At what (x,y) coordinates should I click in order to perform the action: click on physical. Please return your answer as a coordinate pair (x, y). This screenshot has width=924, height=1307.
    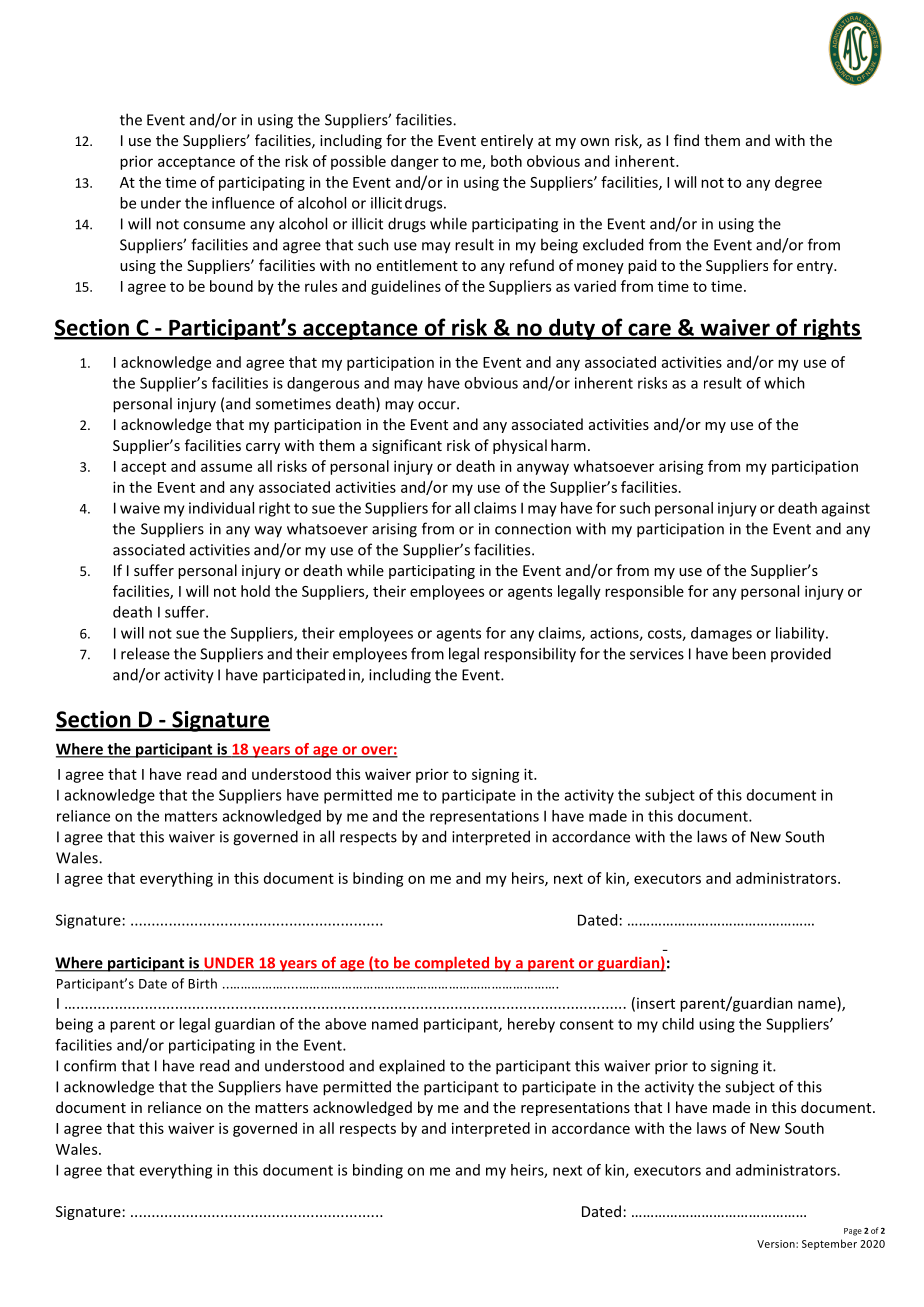
    Looking at the image, I should click on (520, 446).
